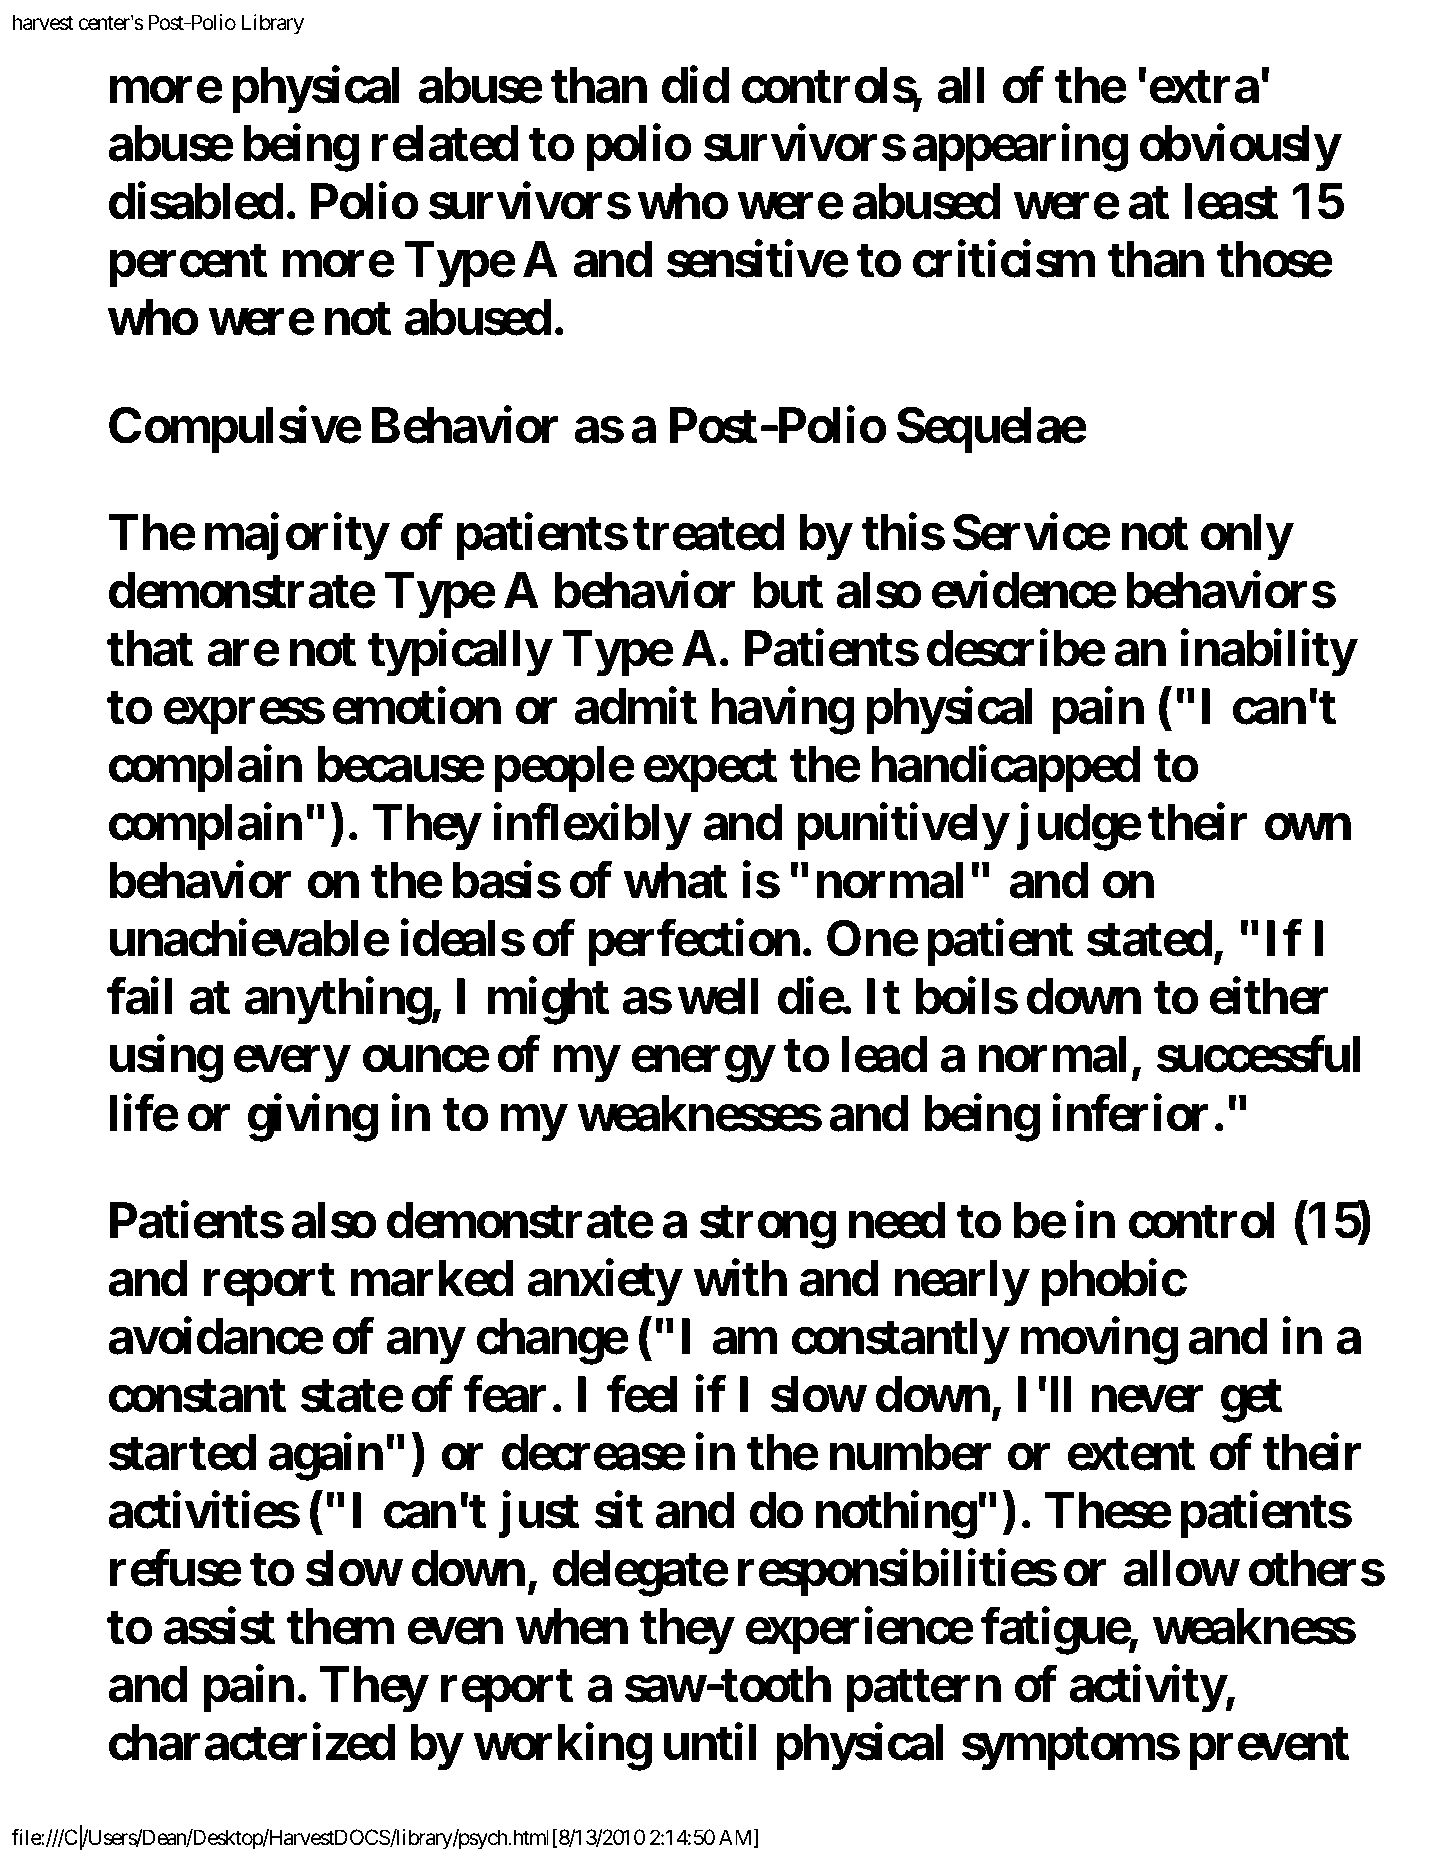 Image resolution: width=1435 pixels, height=1857 pixels. I want to click on perfection, so click(694, 943).
